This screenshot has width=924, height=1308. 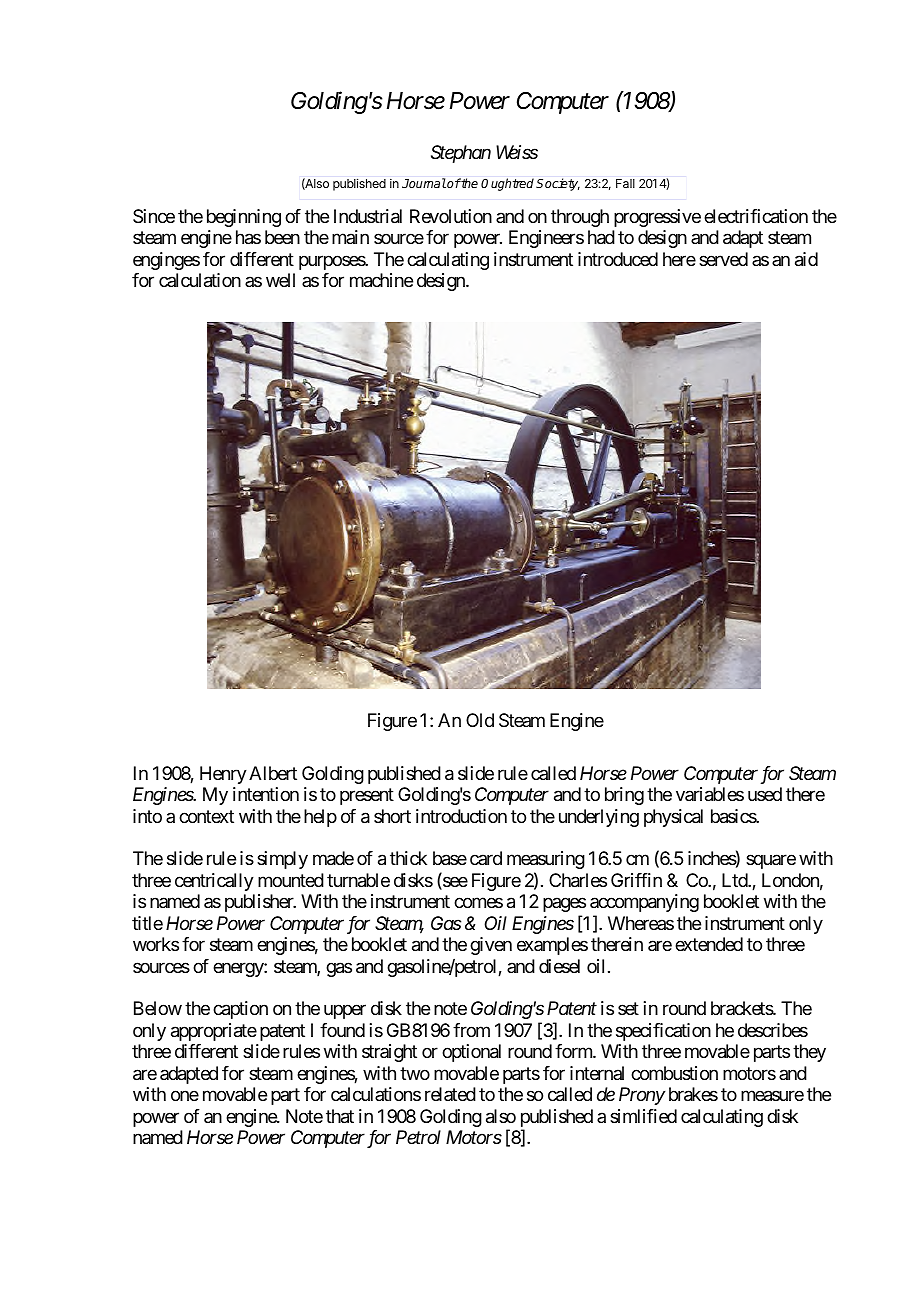 I want to click on present, so click(x=367, y=796).
